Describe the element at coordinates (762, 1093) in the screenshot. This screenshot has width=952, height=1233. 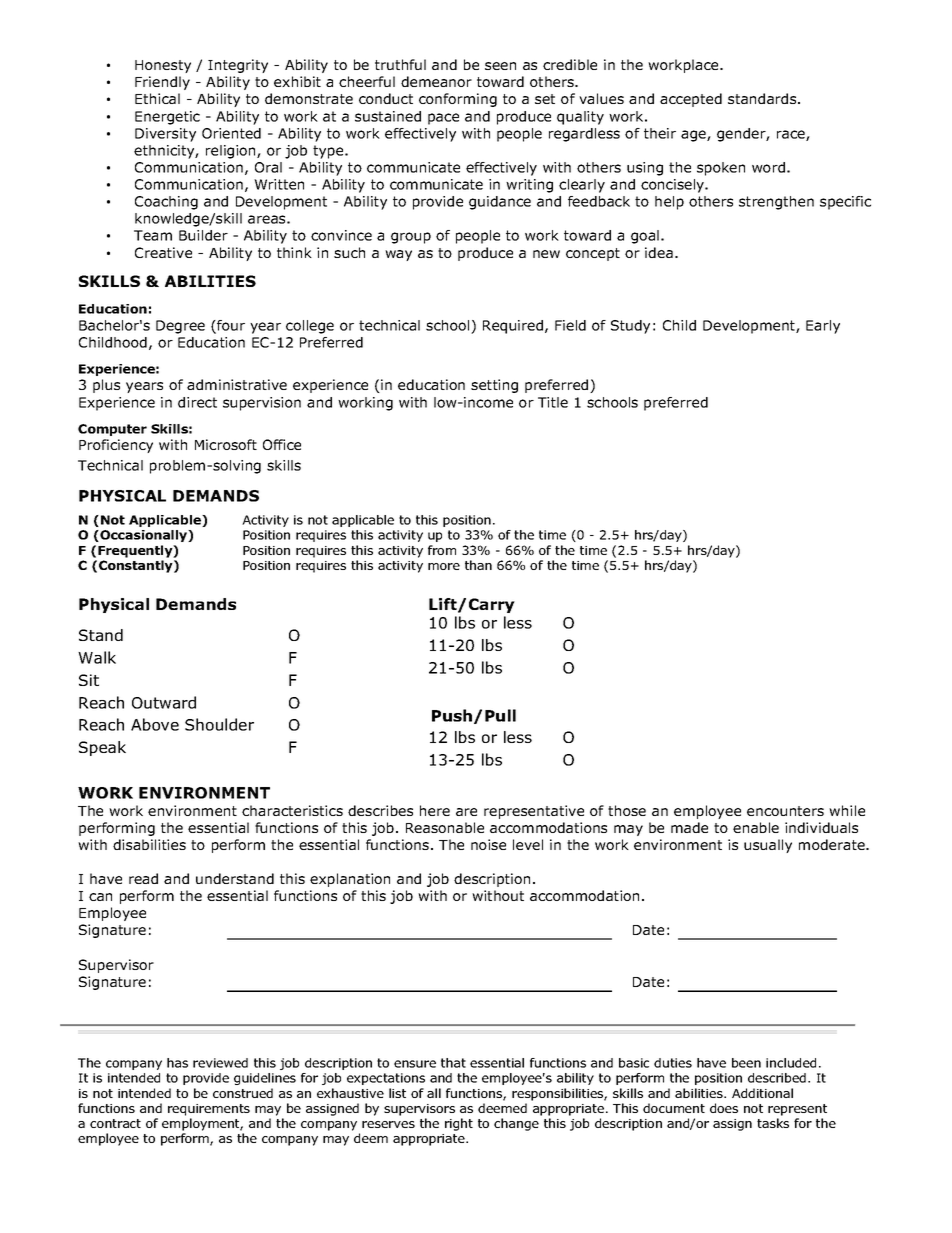
I see `Additional` at that location.
